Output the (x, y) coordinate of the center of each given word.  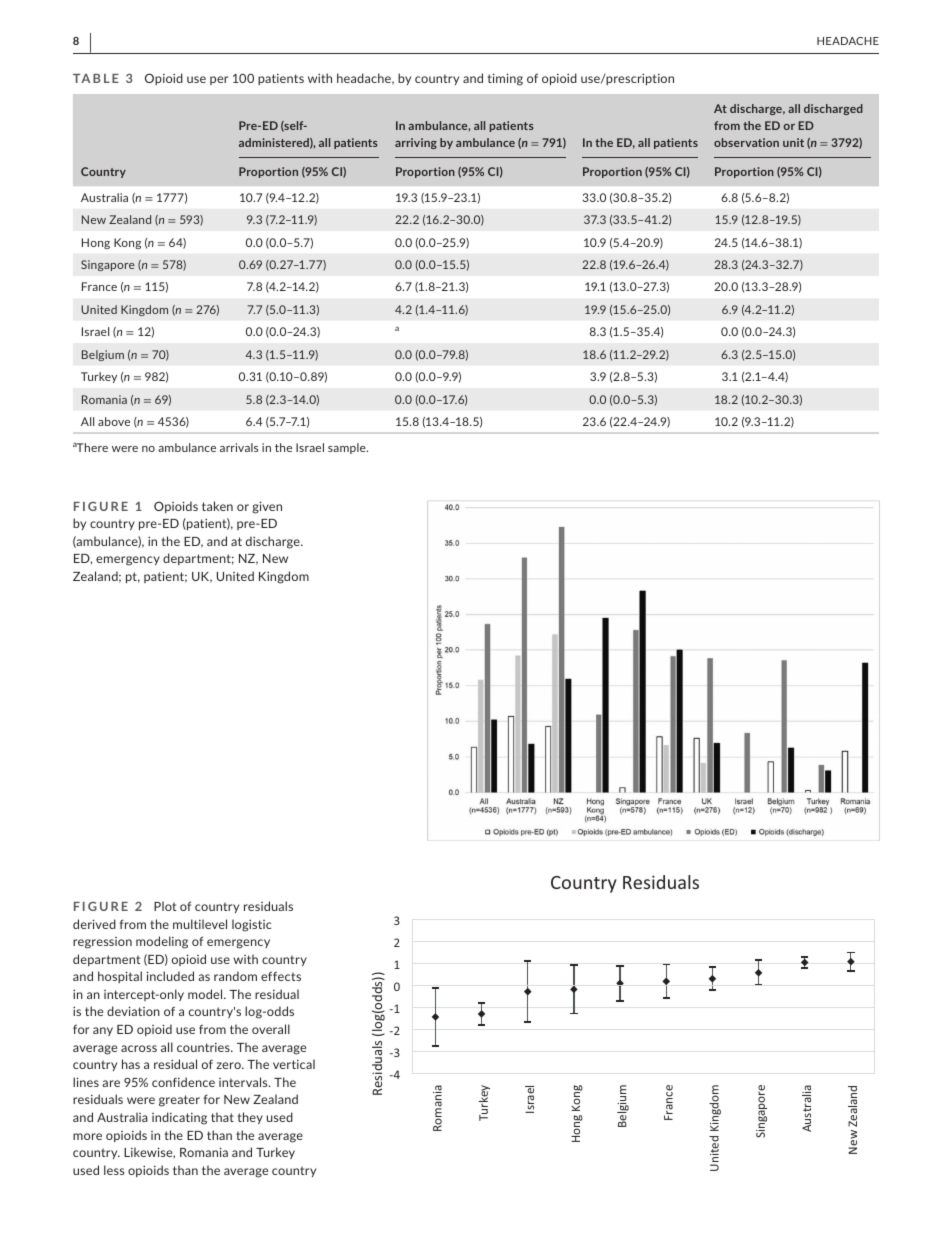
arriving (416, 143)
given (267, 507)
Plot (165, 906)
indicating (179, 1118)
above (114, 421)
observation (746, 142)
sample (348, 448)
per (219, 80)
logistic (251, 925)
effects (281, 976)
